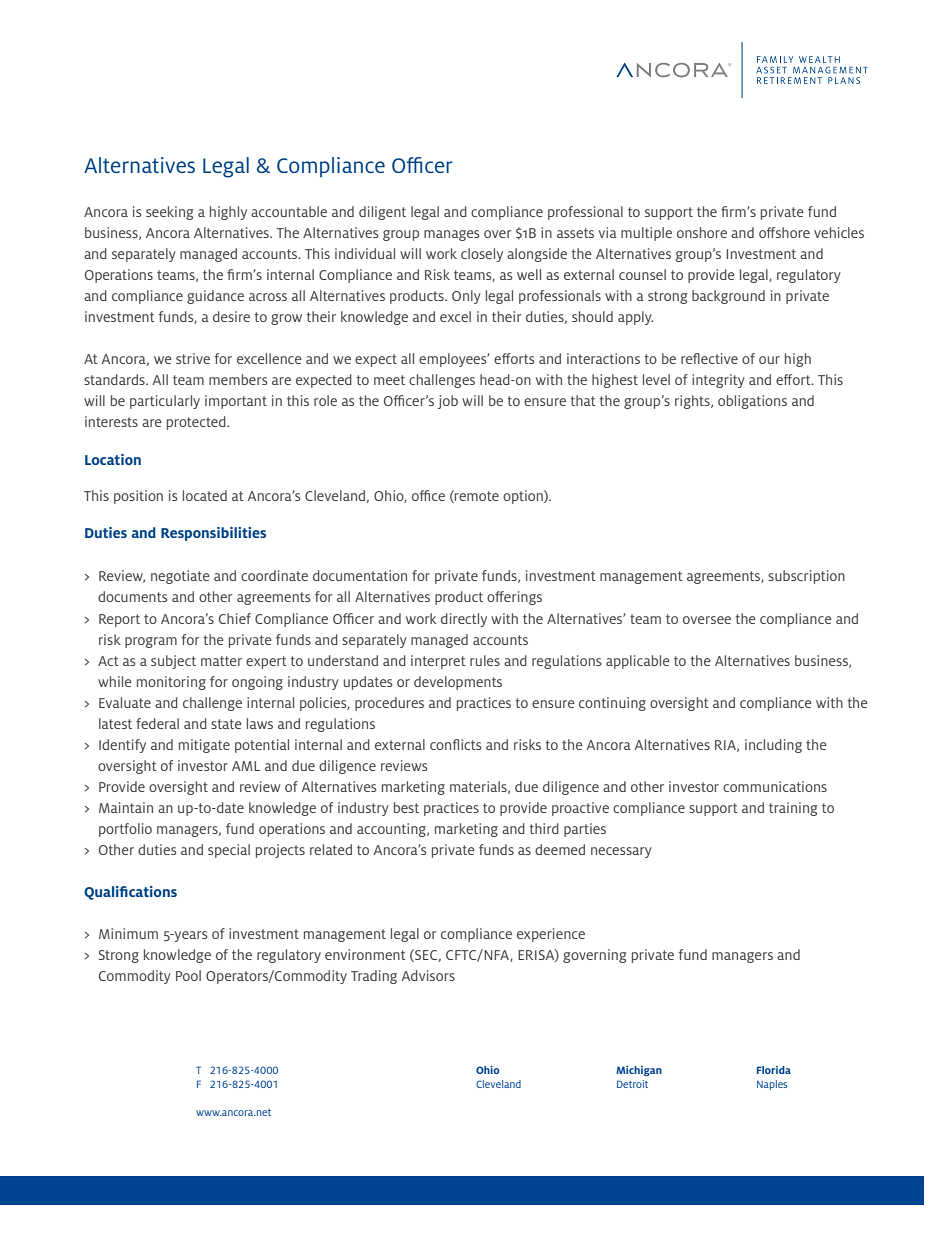 Image resolution: width=952 pixels, height=1233 pixels. Describe the element at coordinates (456, 744) in the screenshot. I see `conflicts` at that location.
